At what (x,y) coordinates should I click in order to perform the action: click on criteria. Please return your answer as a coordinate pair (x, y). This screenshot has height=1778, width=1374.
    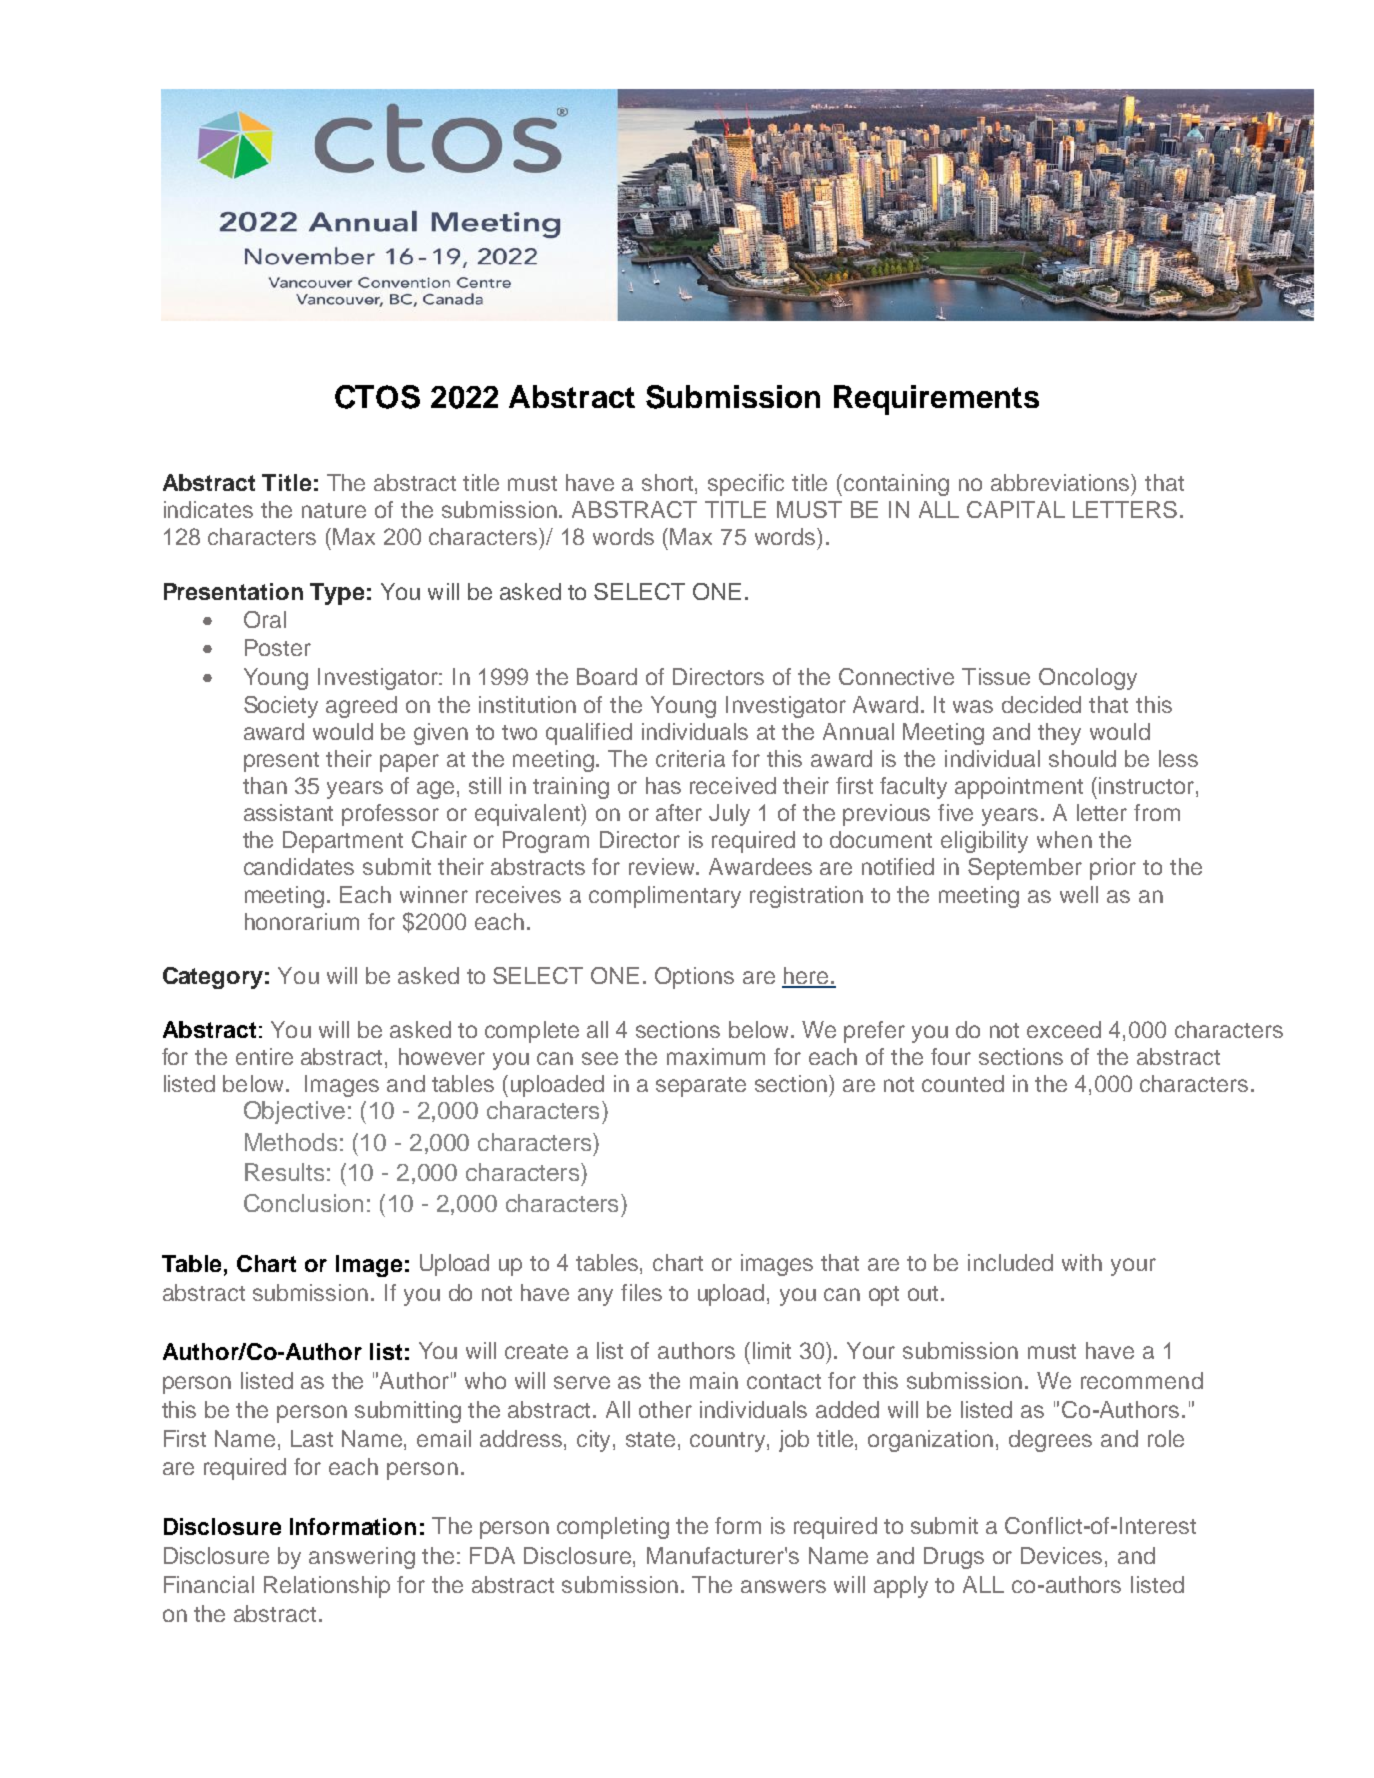
    Looking at the image, I should click on (690, 758).
